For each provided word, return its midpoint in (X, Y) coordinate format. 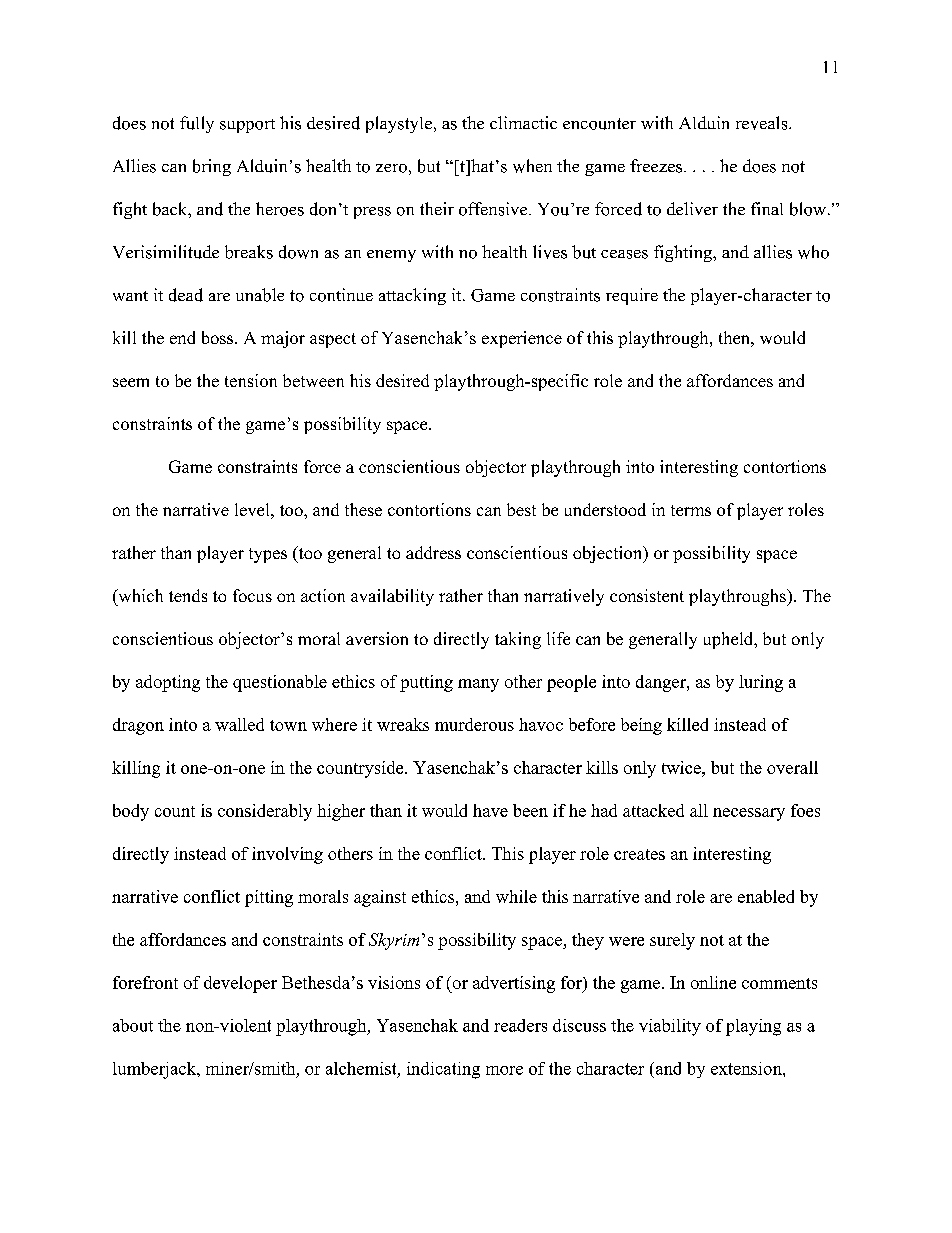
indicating (443, 1070)
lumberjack (156, 1070)
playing (753, 1027)
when (532, 166)
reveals (763, 123)
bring (212, 167)
